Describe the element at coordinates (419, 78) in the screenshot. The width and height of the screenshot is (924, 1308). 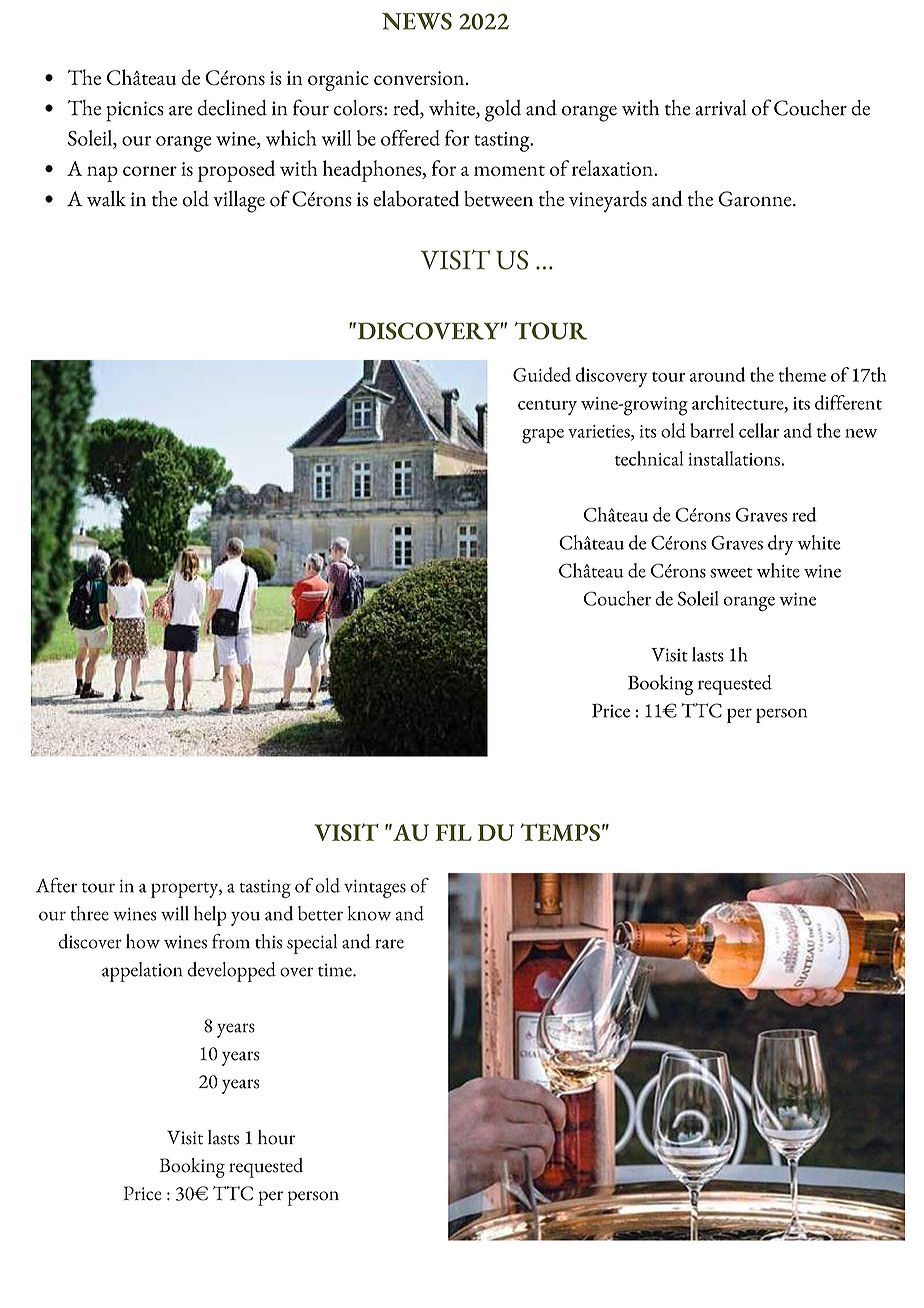
I see `conversion` at that location.
